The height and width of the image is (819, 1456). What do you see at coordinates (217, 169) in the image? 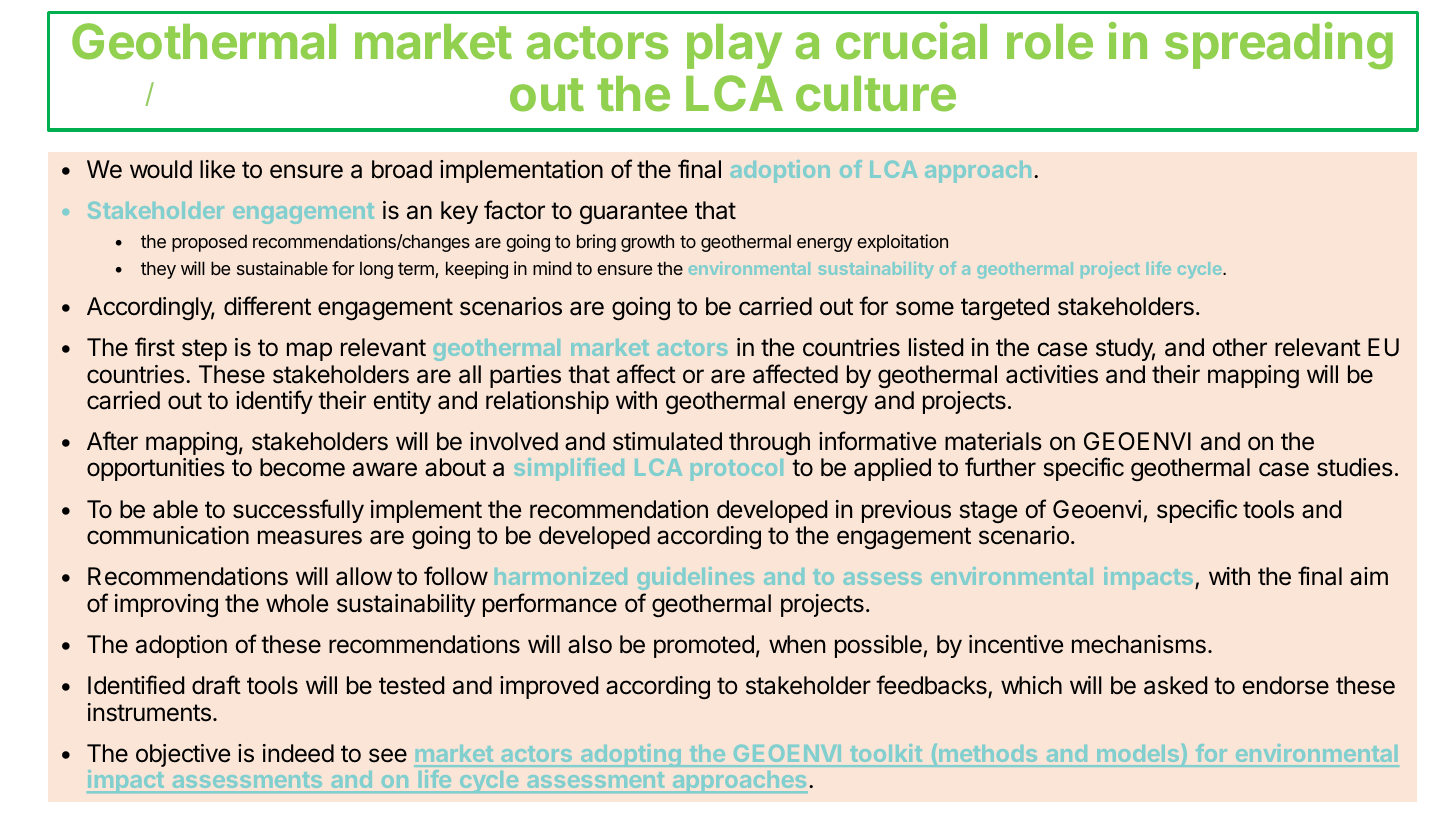
I see `like` at bounding box center [217, 169].
